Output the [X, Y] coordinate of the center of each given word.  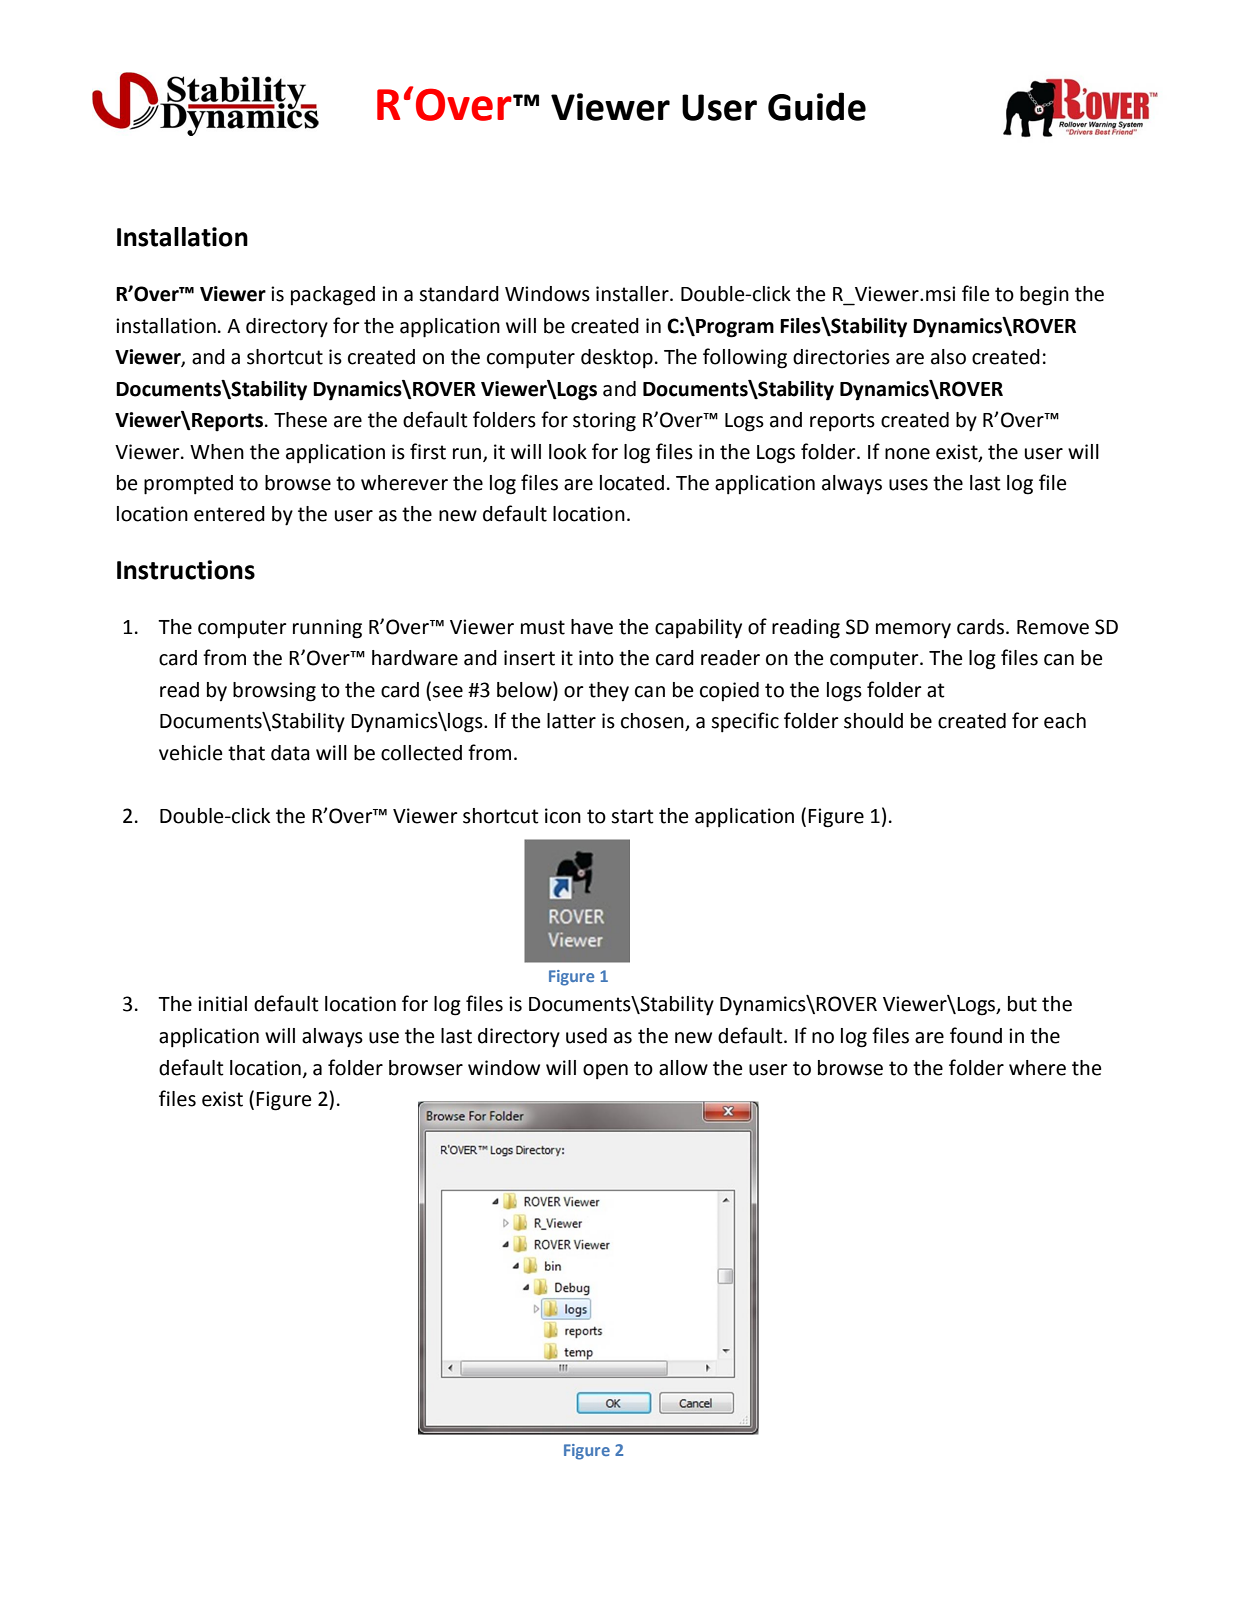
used [586, 1036]
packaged [333, 296]
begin [1044, 296]
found [976, 1035]
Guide [817, 106]
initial [222, 1004]
